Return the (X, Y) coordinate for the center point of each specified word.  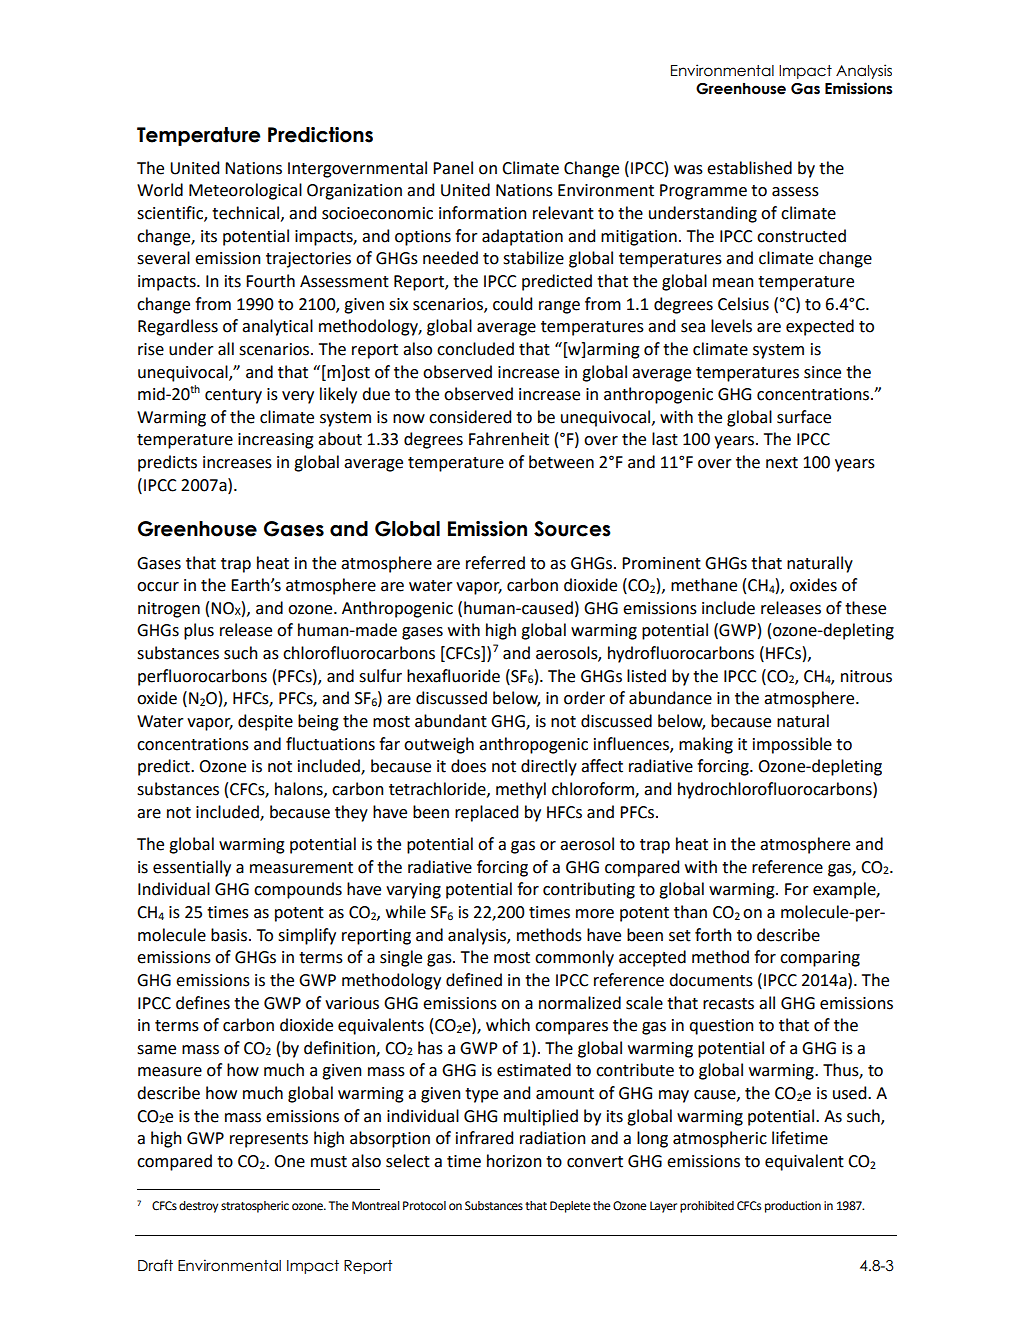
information (483, 213)
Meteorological (245, 191)
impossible (792, 745)
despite (265, 722)
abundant (451, 721)
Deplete (570, 1207)
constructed (801, 236)
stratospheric (255, 1207)
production (793, 1207)
